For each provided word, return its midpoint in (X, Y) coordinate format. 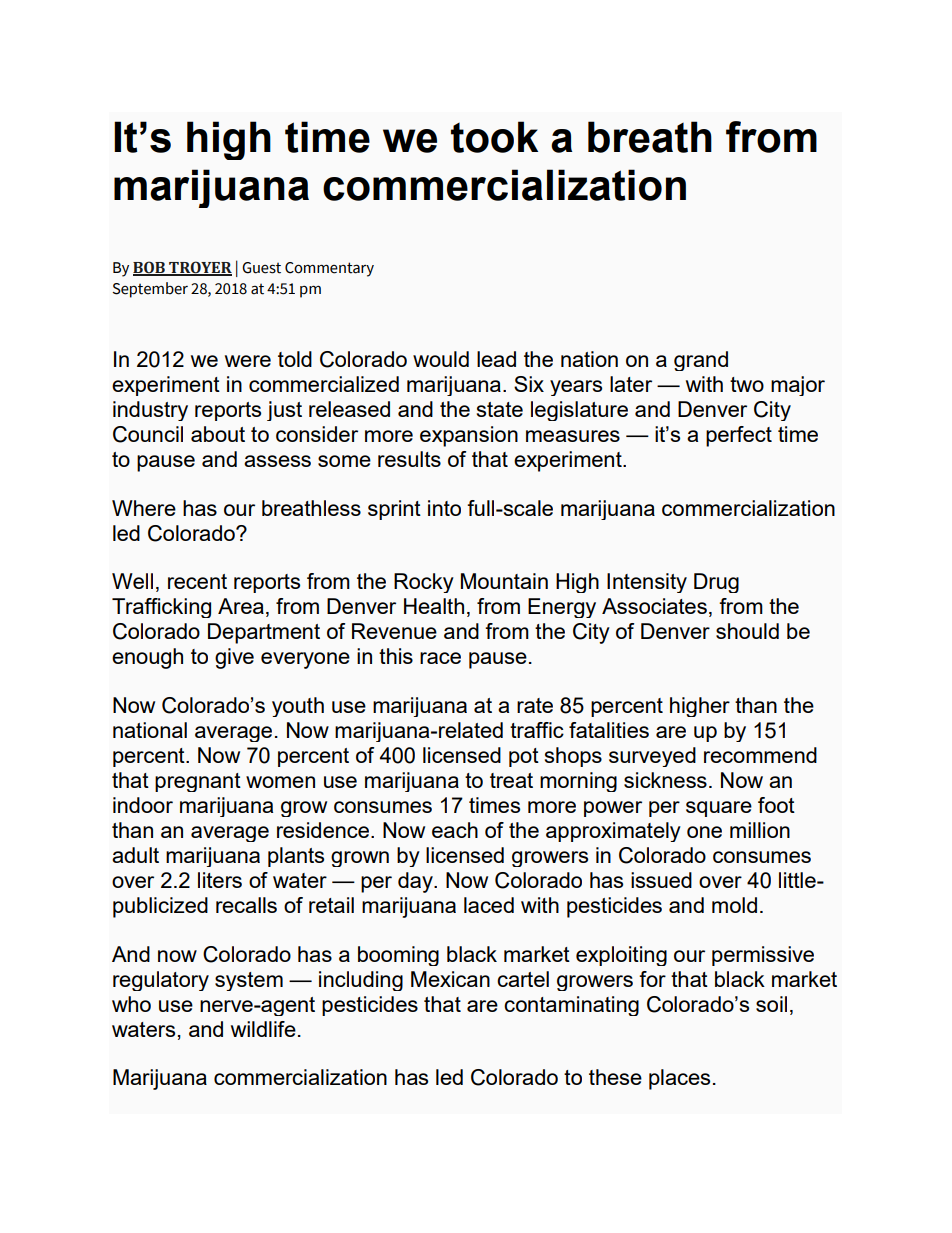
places (679, 1079)
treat (511, 780)
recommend (760, 755)
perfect (739, 436)
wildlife (263, 1029)
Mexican (450, 979)
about (218, 434)
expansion (469, 436)
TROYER (199, 268)
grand (701, 361)
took (494, 137)
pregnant (198, 782)
